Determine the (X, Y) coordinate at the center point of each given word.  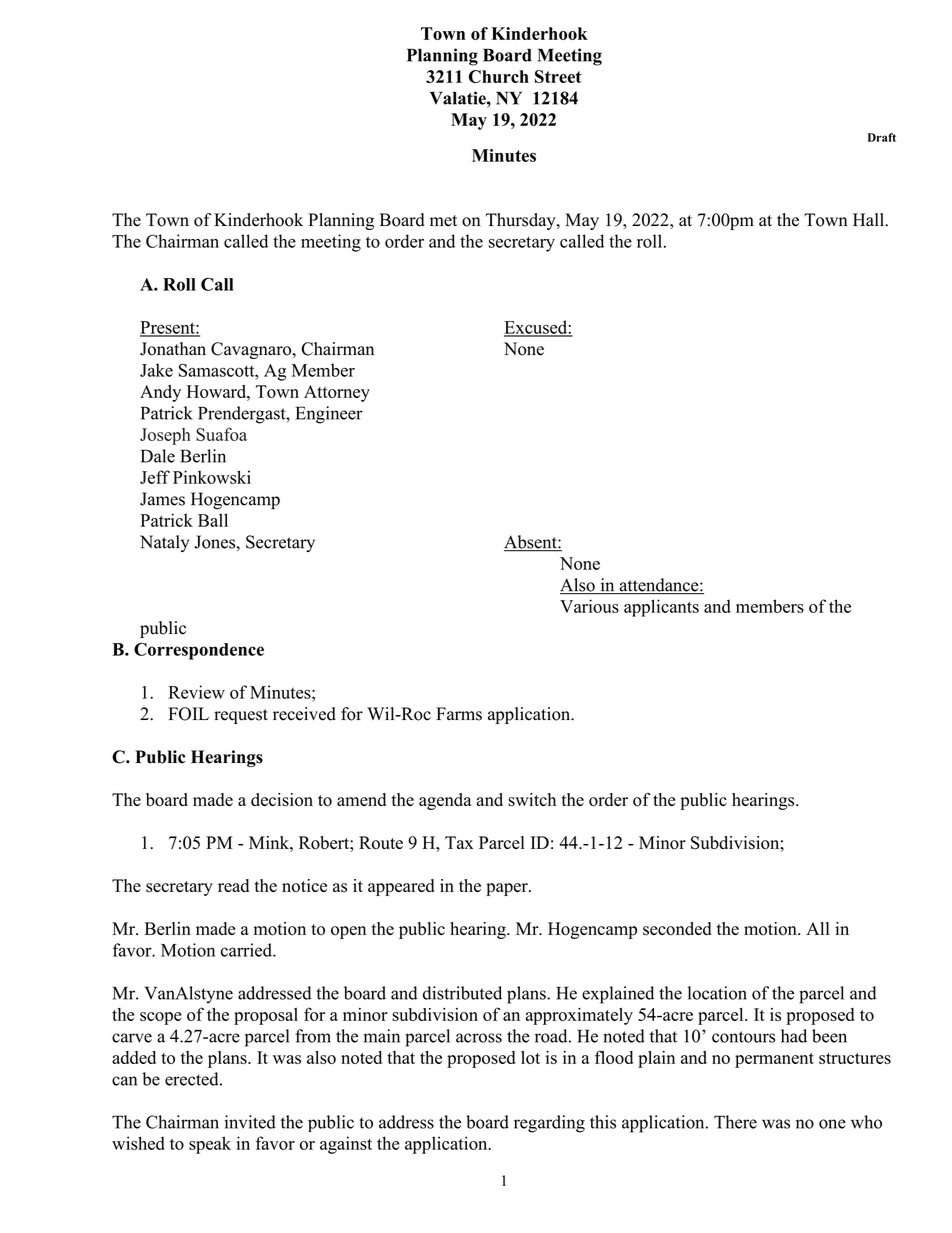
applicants (661, 608)
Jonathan (173, 349)
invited (250, 1122)
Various (589, 606)
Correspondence (199, 651)
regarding (549, 1124)
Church (499, 76)
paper (508, 889)
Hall (869, 219)
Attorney (337, 393)
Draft (882, 137)
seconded (677, 929)
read (233, 885)
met (443, 221)
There (735, 1122)
